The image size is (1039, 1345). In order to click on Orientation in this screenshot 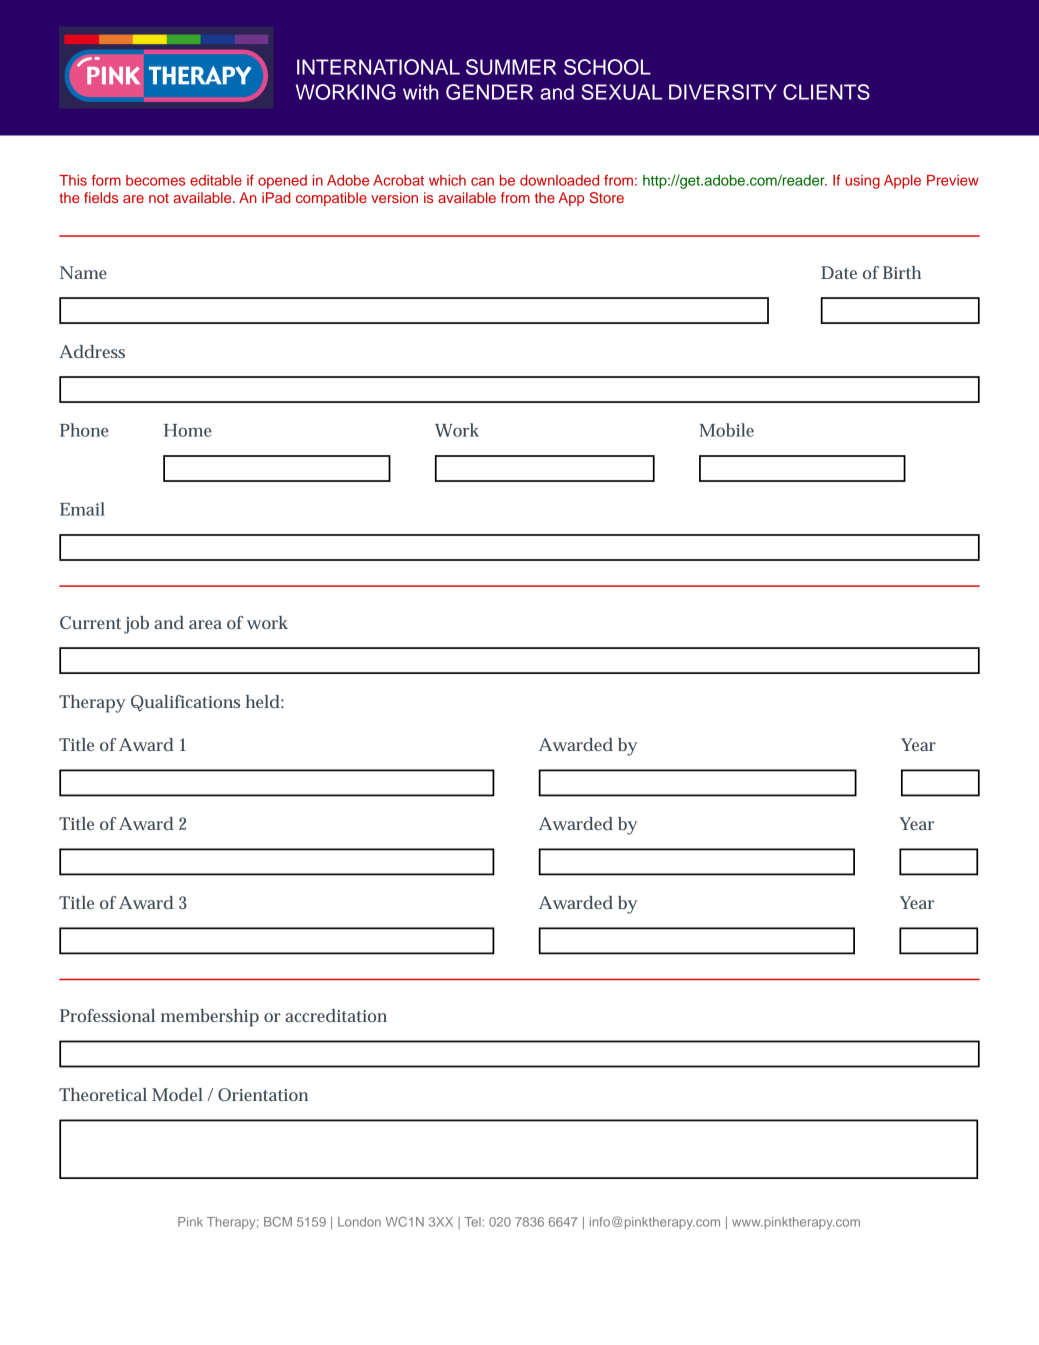, I will do `click(263, 1094)`.
